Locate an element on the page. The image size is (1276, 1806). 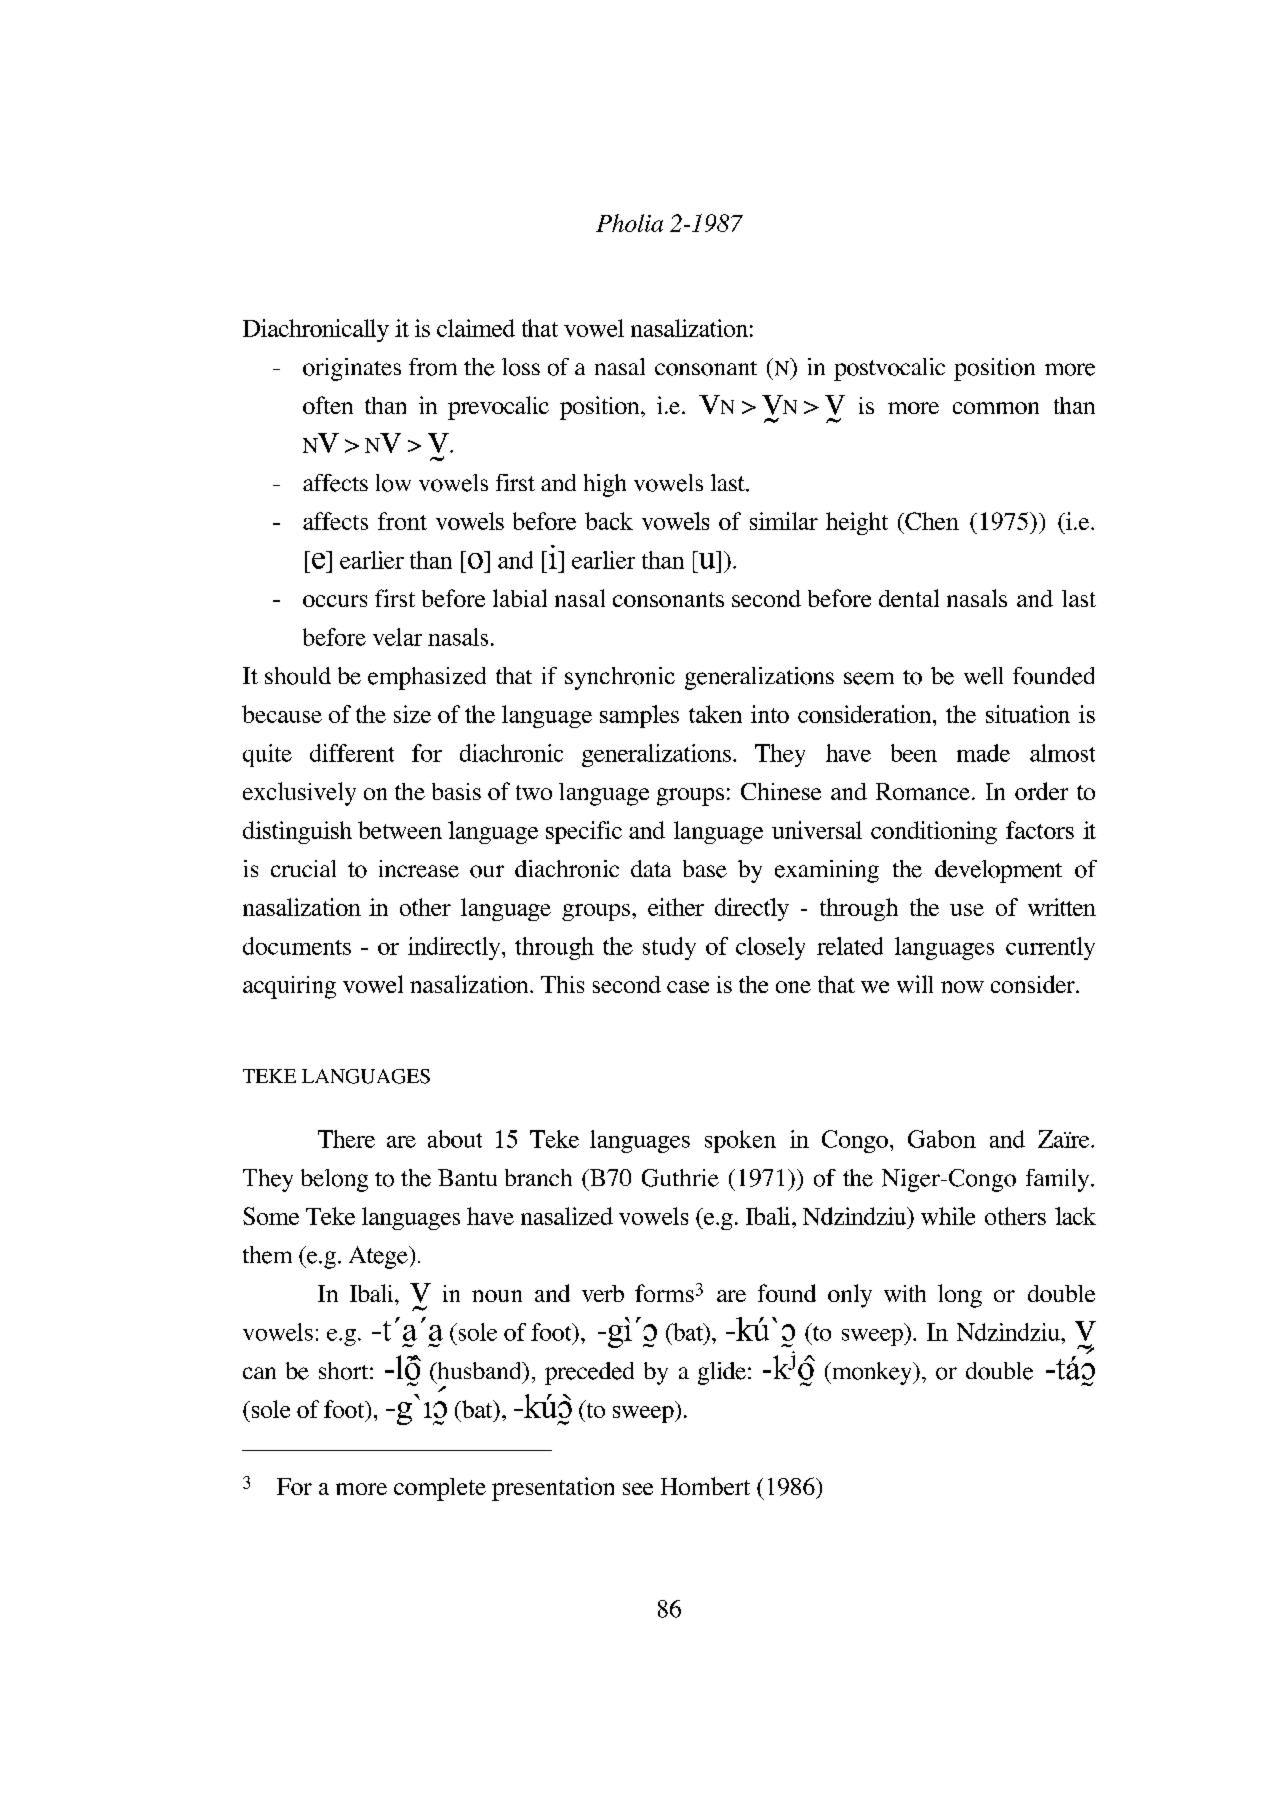
originates is located at coordinates (352, 369).
